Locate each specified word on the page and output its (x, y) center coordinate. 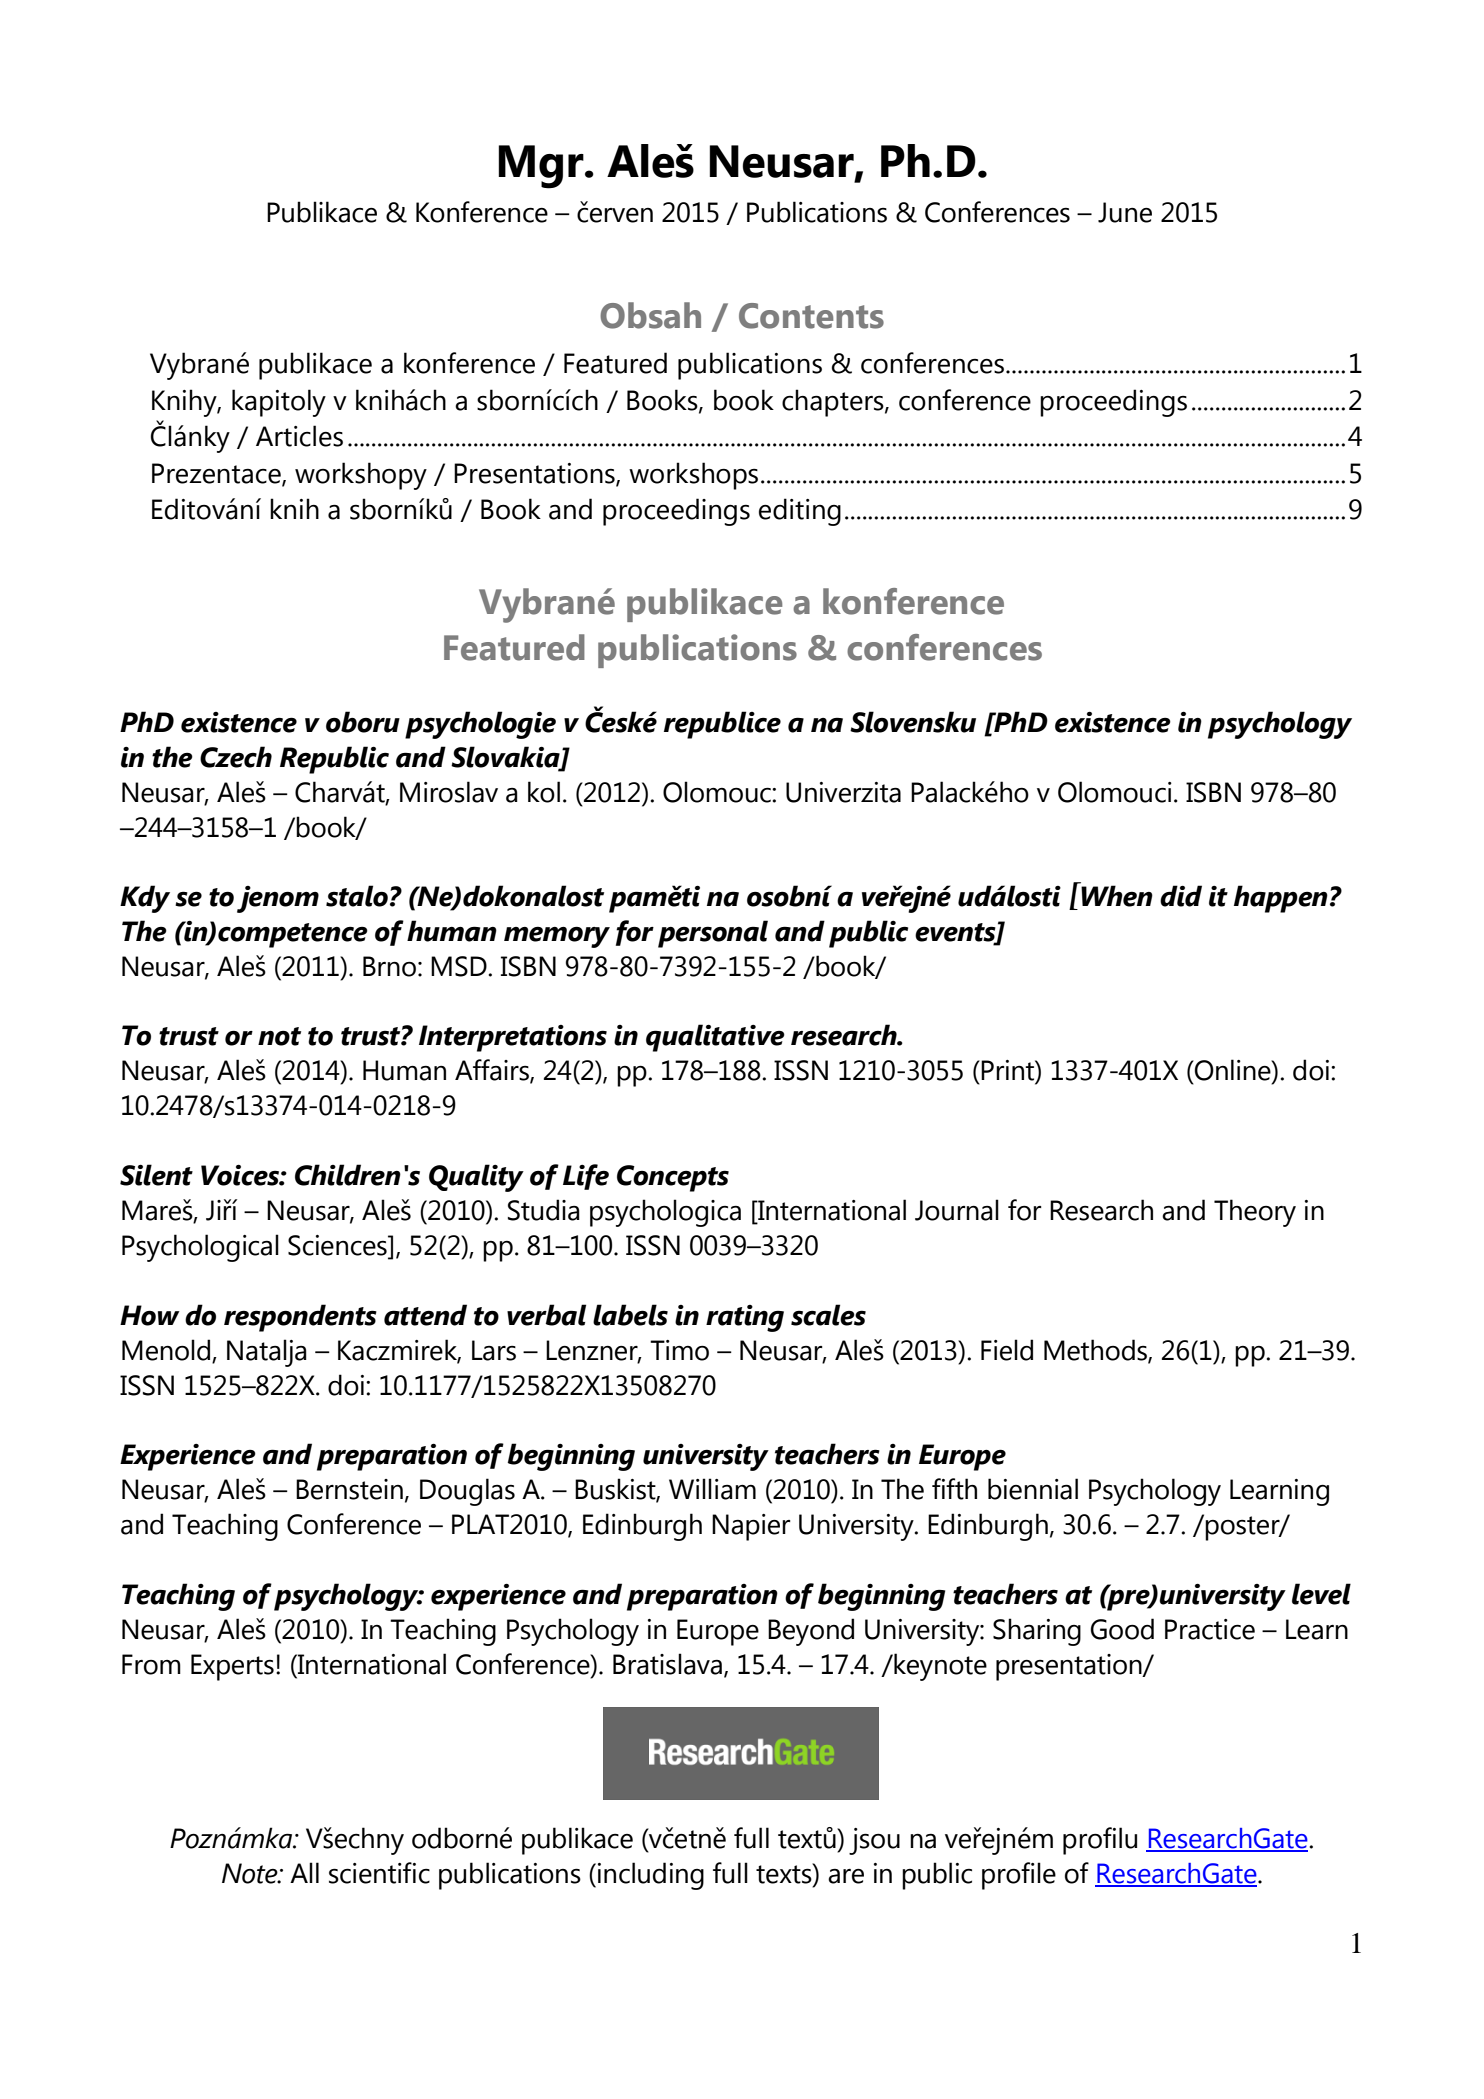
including (651, 1876)
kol (544, 792)
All (304, 1872)
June (1125, 212)
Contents (811, 316)
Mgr (542, 167)
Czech (236, 757)
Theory (1255, 1213)
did (1181, 896)
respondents (300, 1318)
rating (745, 1318)
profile (1019, 1876)
